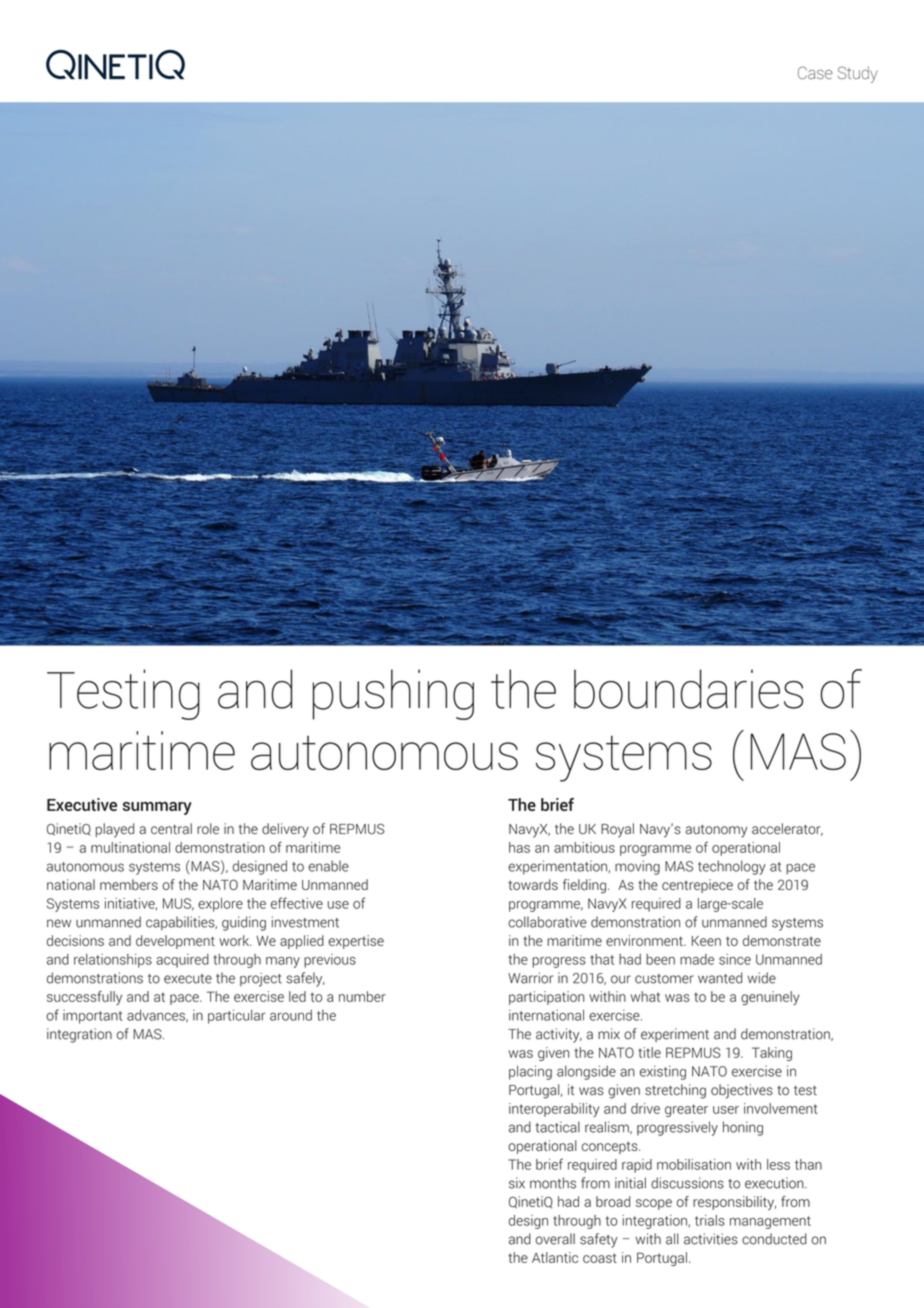 The height and width of the screenshot is (1308, 924). Describe the element at coordinates (517, 1183) in the screenshot. I see `six` at that location.
